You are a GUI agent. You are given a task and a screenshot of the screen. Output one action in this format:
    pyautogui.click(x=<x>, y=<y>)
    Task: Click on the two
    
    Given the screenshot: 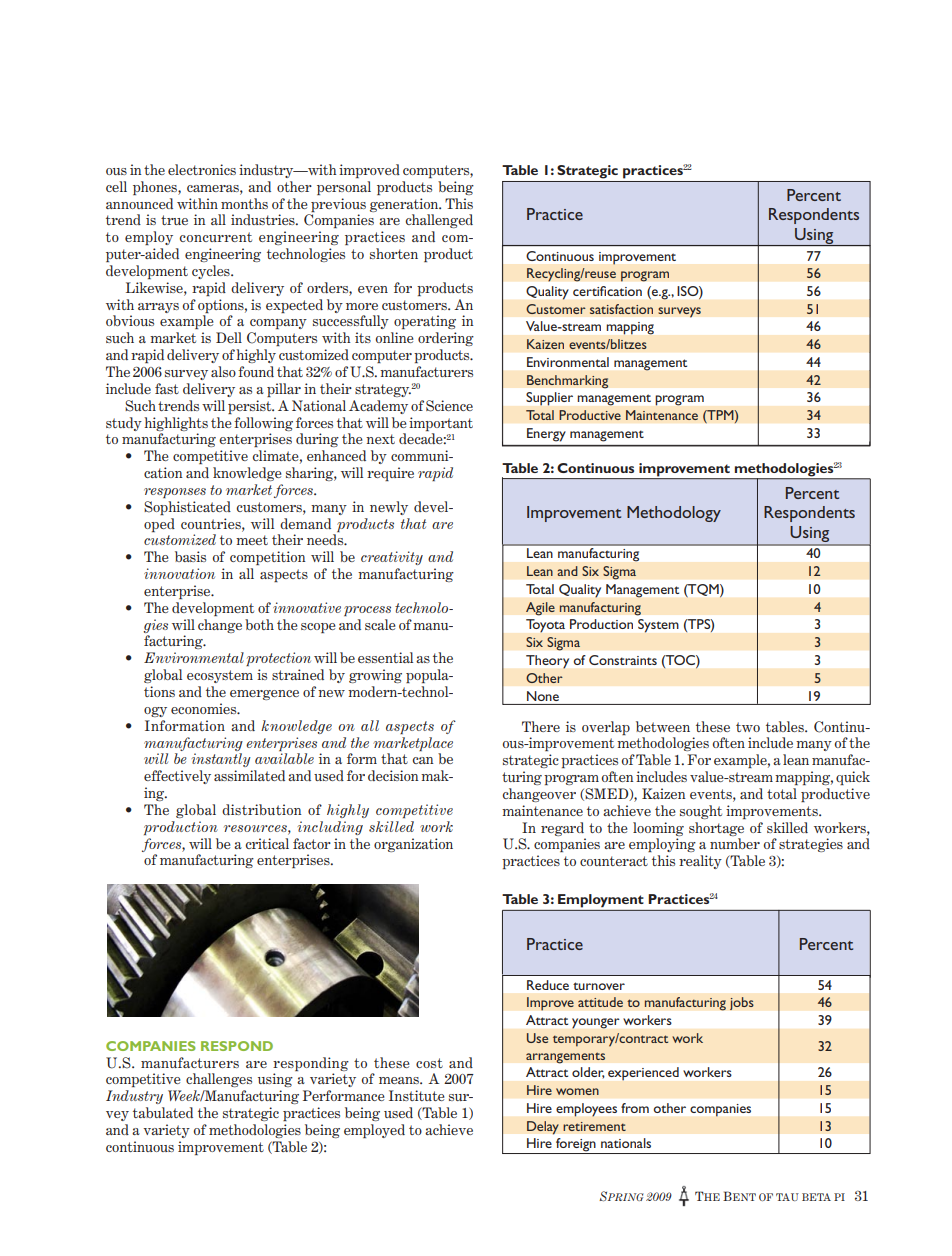 What is the action you would take?
    pyautogui.click(x=748, y=727)
